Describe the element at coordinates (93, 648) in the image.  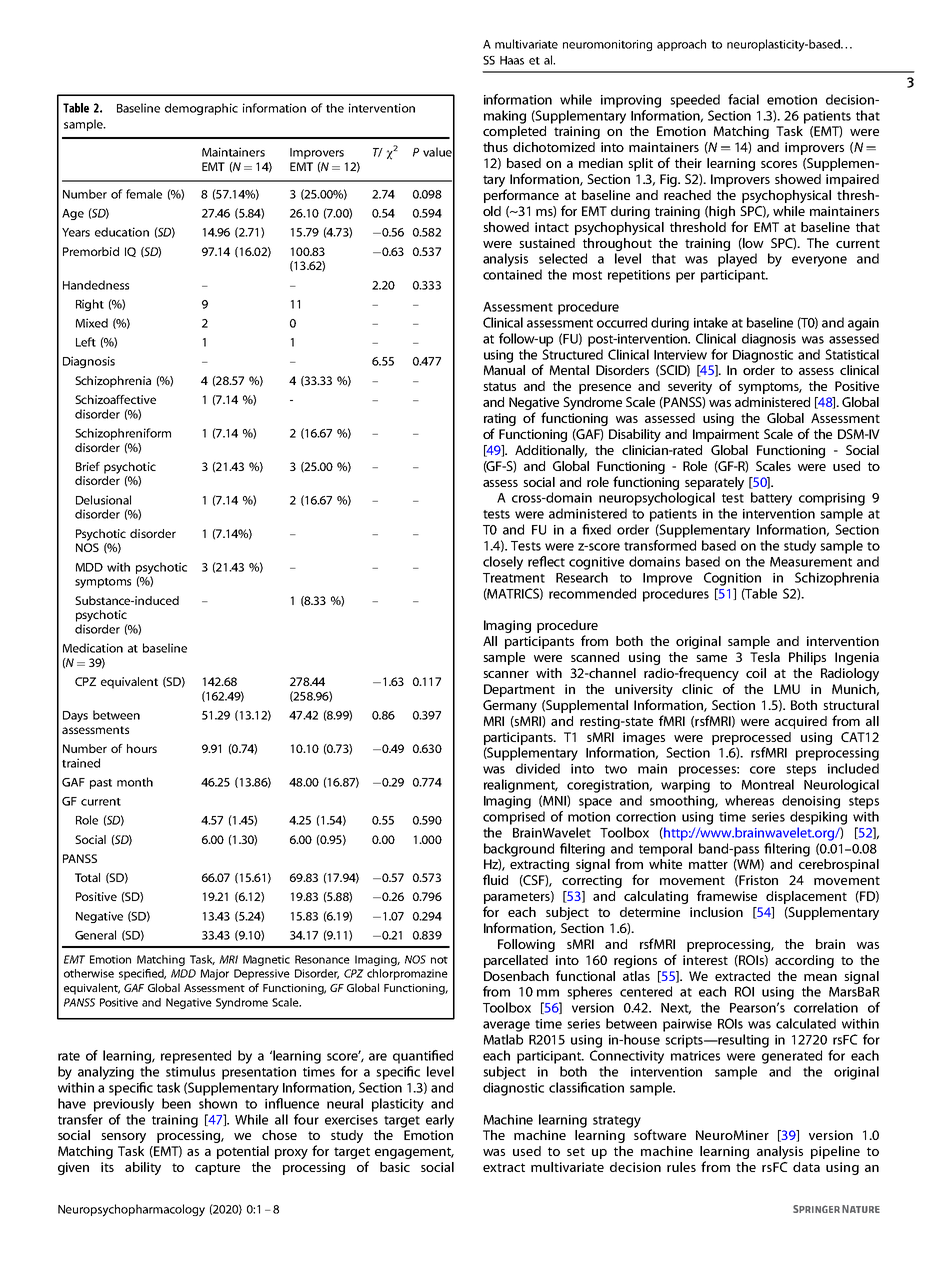
I see `Medication` at that location.
